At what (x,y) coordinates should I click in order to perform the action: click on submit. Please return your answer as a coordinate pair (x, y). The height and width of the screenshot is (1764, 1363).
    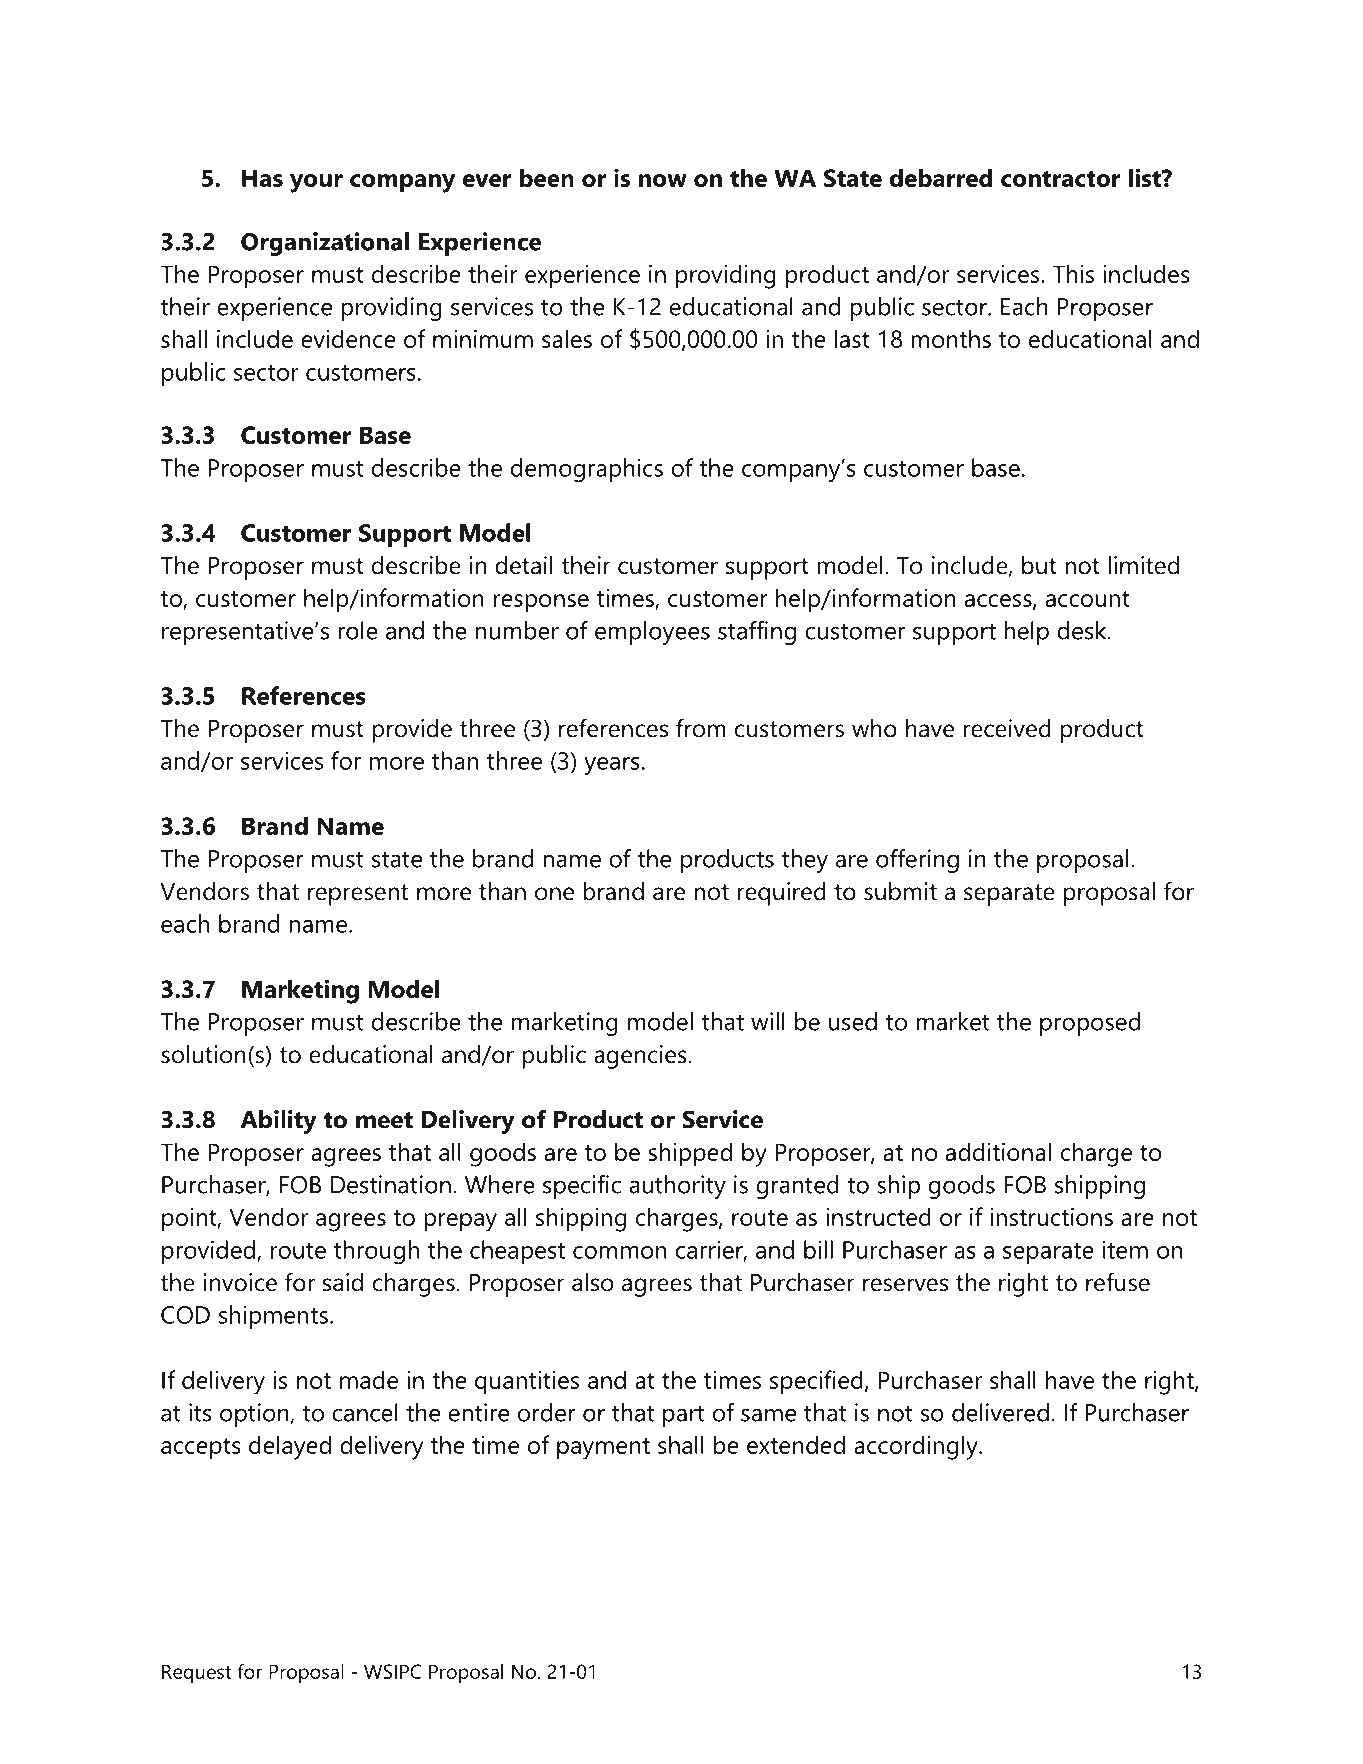
    Looking at the image, I should click on (900, 891).
